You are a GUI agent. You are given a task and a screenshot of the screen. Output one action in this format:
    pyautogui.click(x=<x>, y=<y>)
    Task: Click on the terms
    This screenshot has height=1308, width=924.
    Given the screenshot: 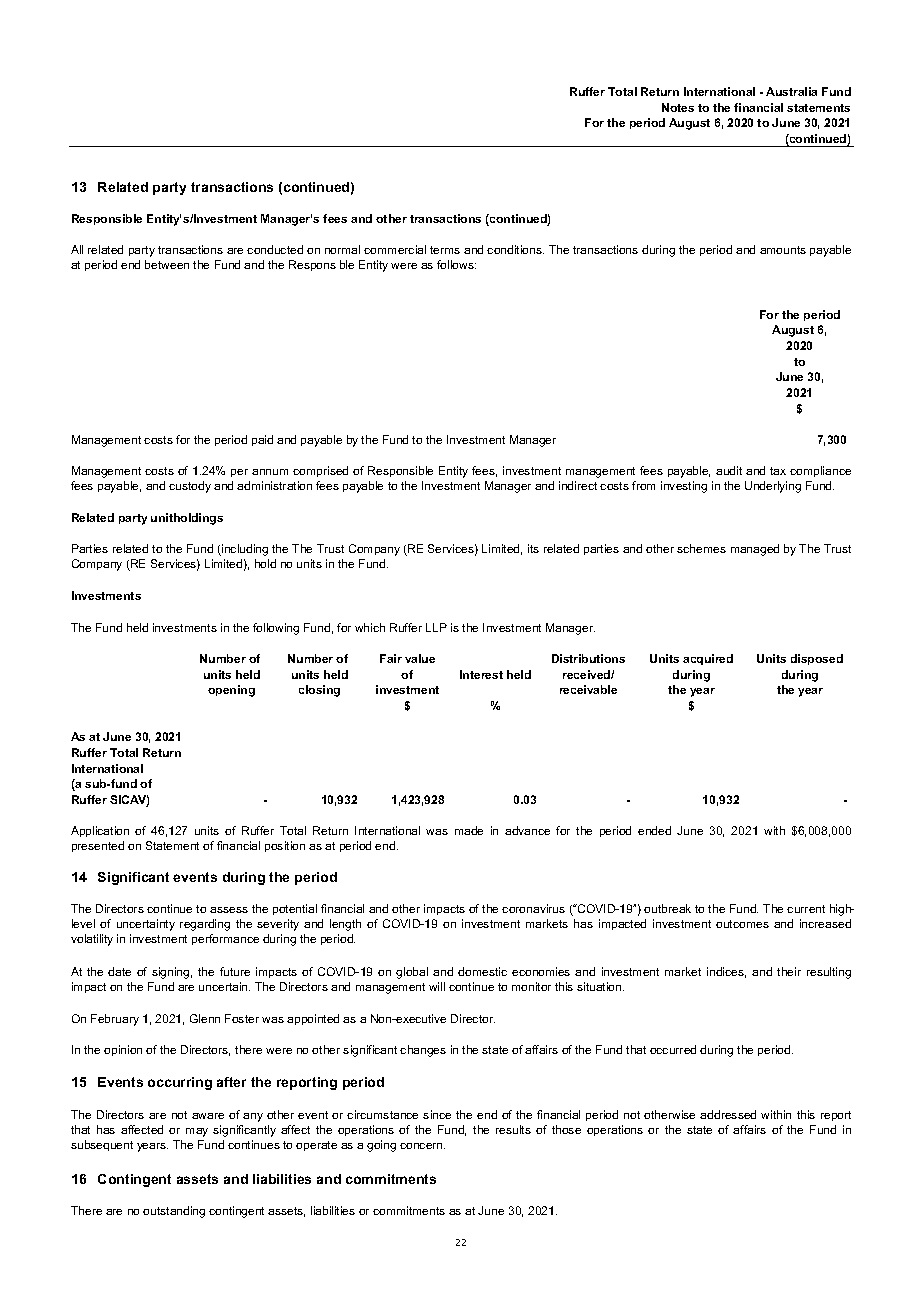 What is the action you would take?
    pyautogui.click(x=445, y=250)
